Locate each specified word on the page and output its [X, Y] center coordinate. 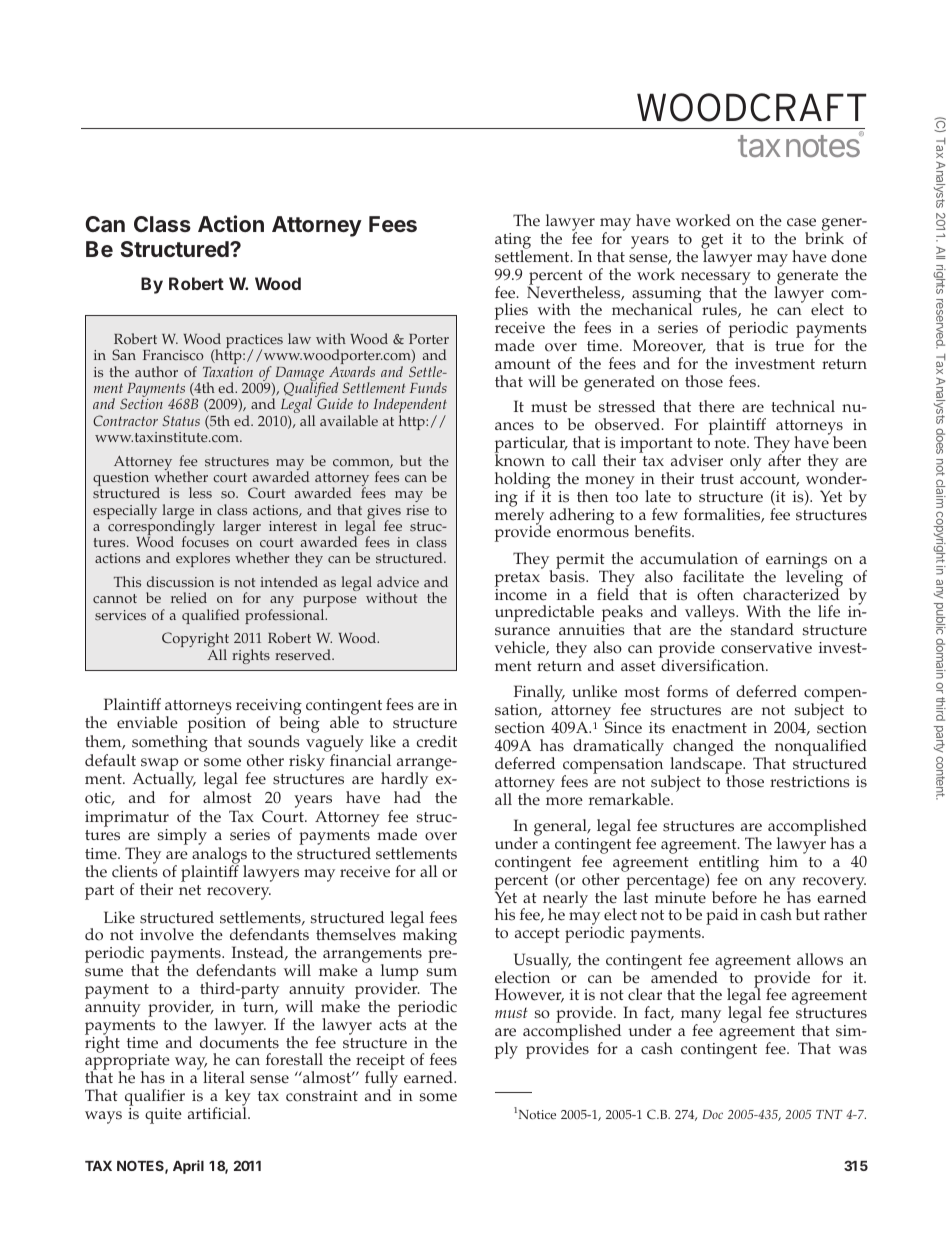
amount [523, 364]
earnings [796, 562]
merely [519, 516]
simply [182, 836]
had [407, 797]
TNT [829, 1114]
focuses [205, 541]
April [188, 1167]
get [712, 243]
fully [383, 1080]
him [784, 861]
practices [254, 342]
